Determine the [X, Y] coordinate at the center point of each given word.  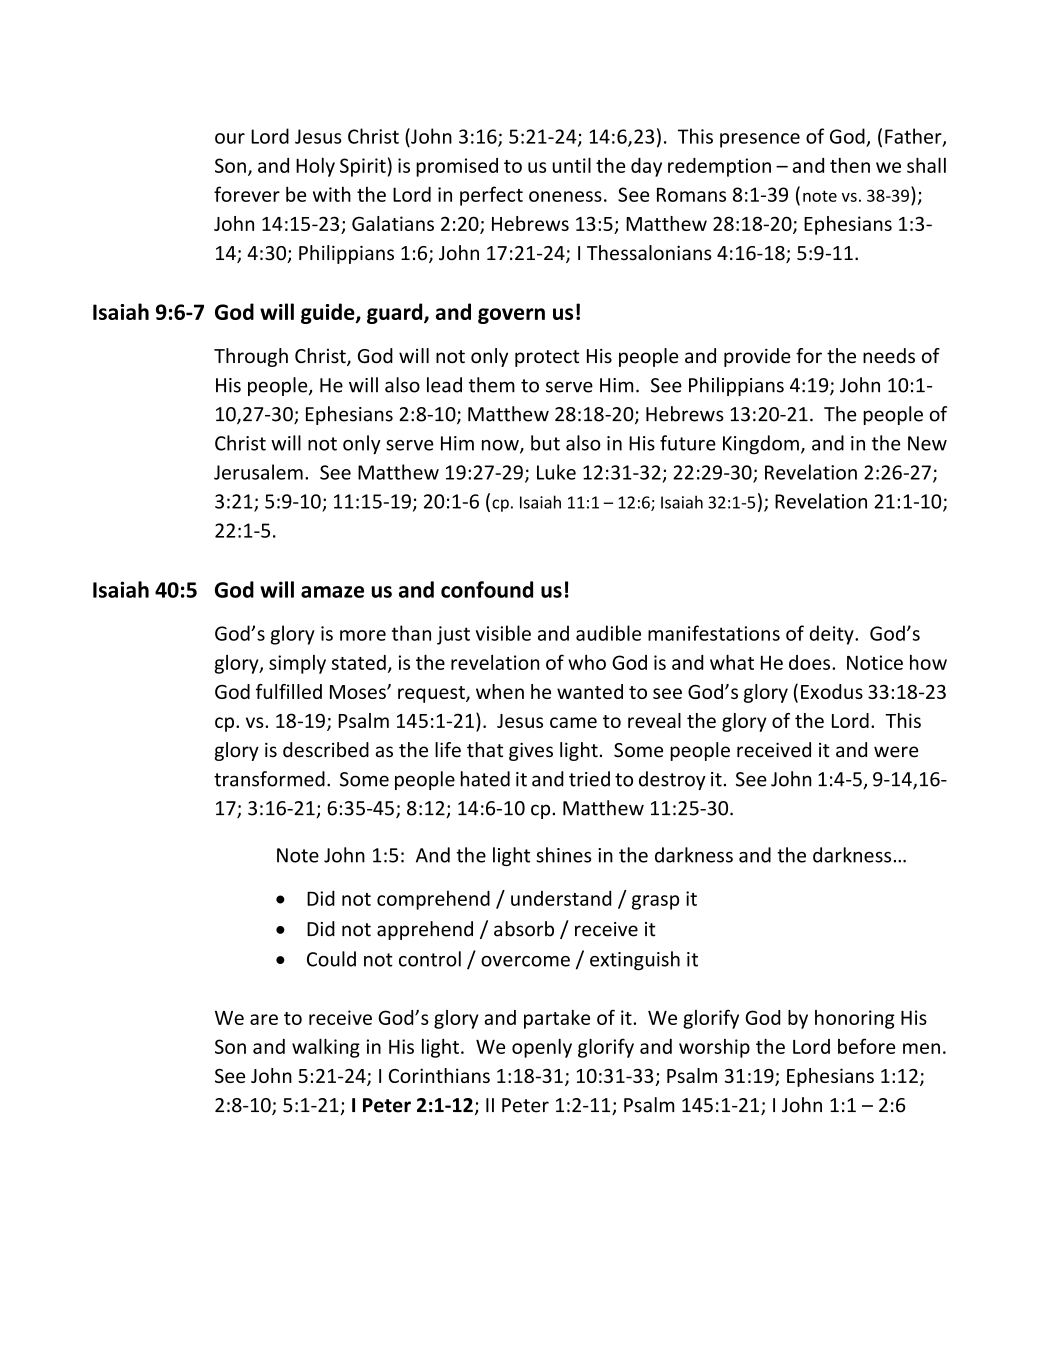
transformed [269, 779]
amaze [332, 592]
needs [889, 356]
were [896, 752]
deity [833, 635]
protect [547, 358]
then [850, 165]
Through [251, 357]
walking [326, 1048]
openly [542, 1048]
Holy [315, 167]
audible [608, 633]
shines [563, 855]
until [572, 165]
